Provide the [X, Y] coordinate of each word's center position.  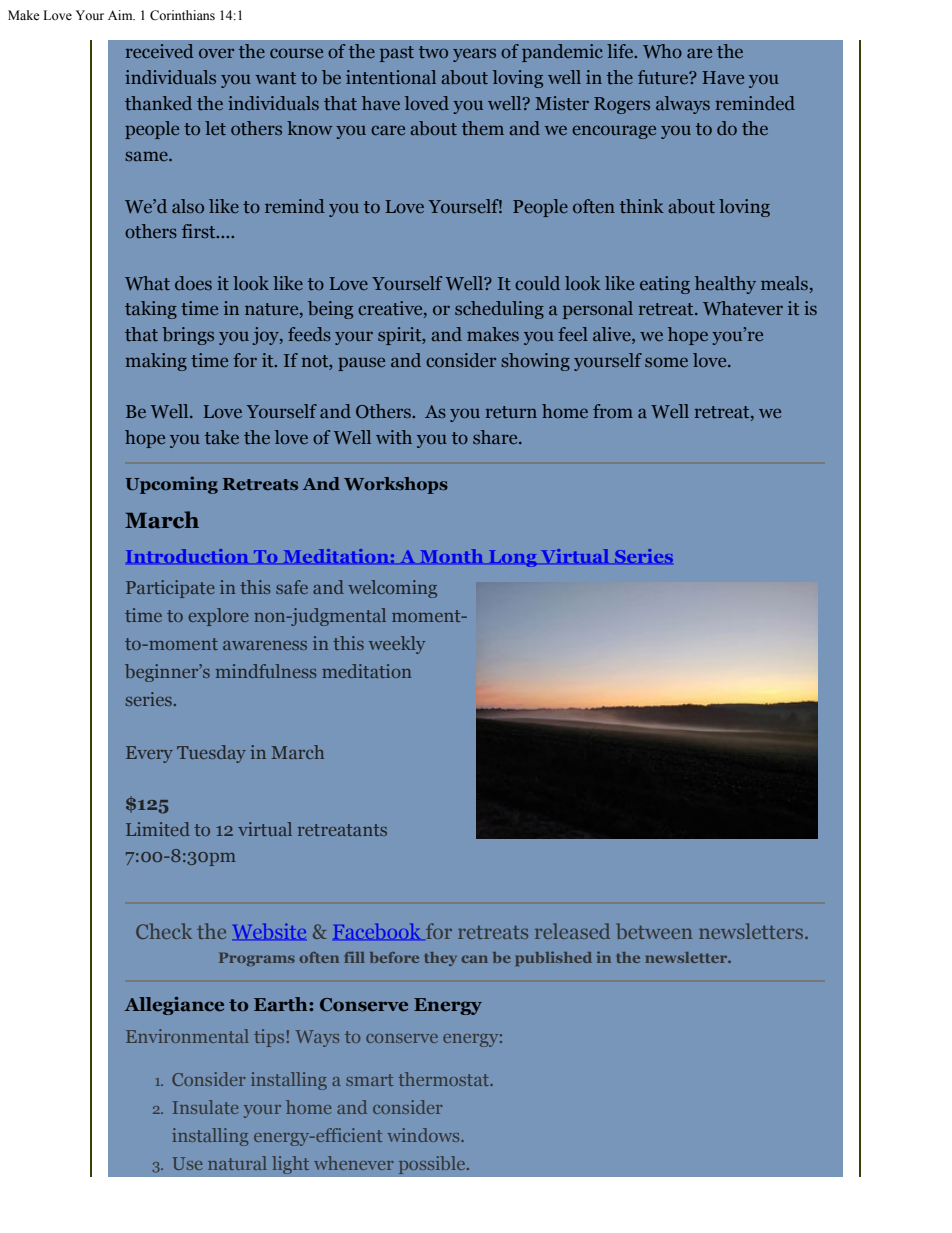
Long [513, 558]
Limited [158, 829]
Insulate [205, 1107]
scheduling [499, 310]
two [433, 52]
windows [424, 1135]
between [654, 931]
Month [452, 556]
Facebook [376, 931]
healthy [725, 285]
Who [662, 51]
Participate [170, 589]
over [216, 53]
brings [188, 336]
